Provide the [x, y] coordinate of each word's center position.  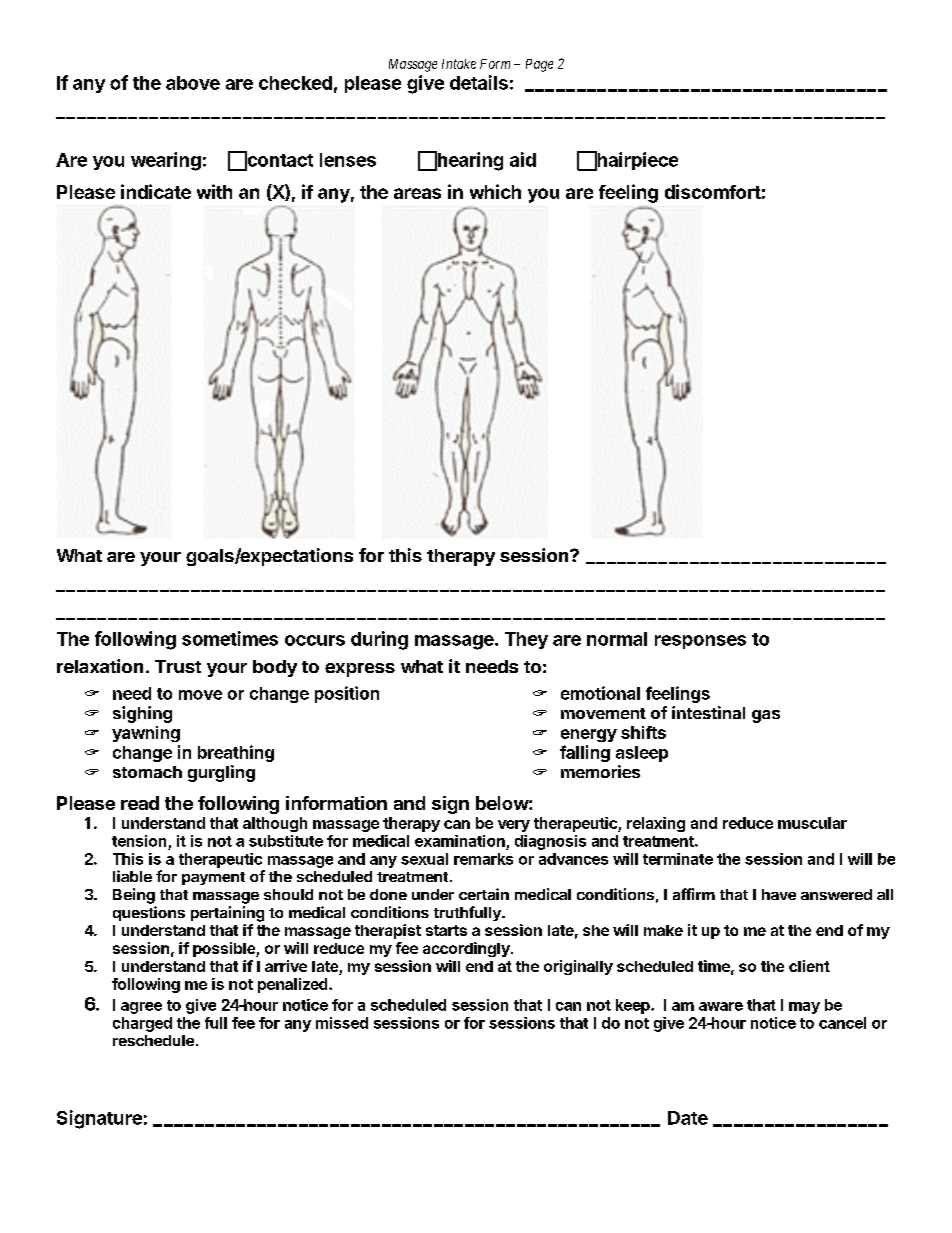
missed [342, 1023]
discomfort [713, 191]
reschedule [153, 1040]
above [193, 83]
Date [688, 1118]
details [479, 82]
